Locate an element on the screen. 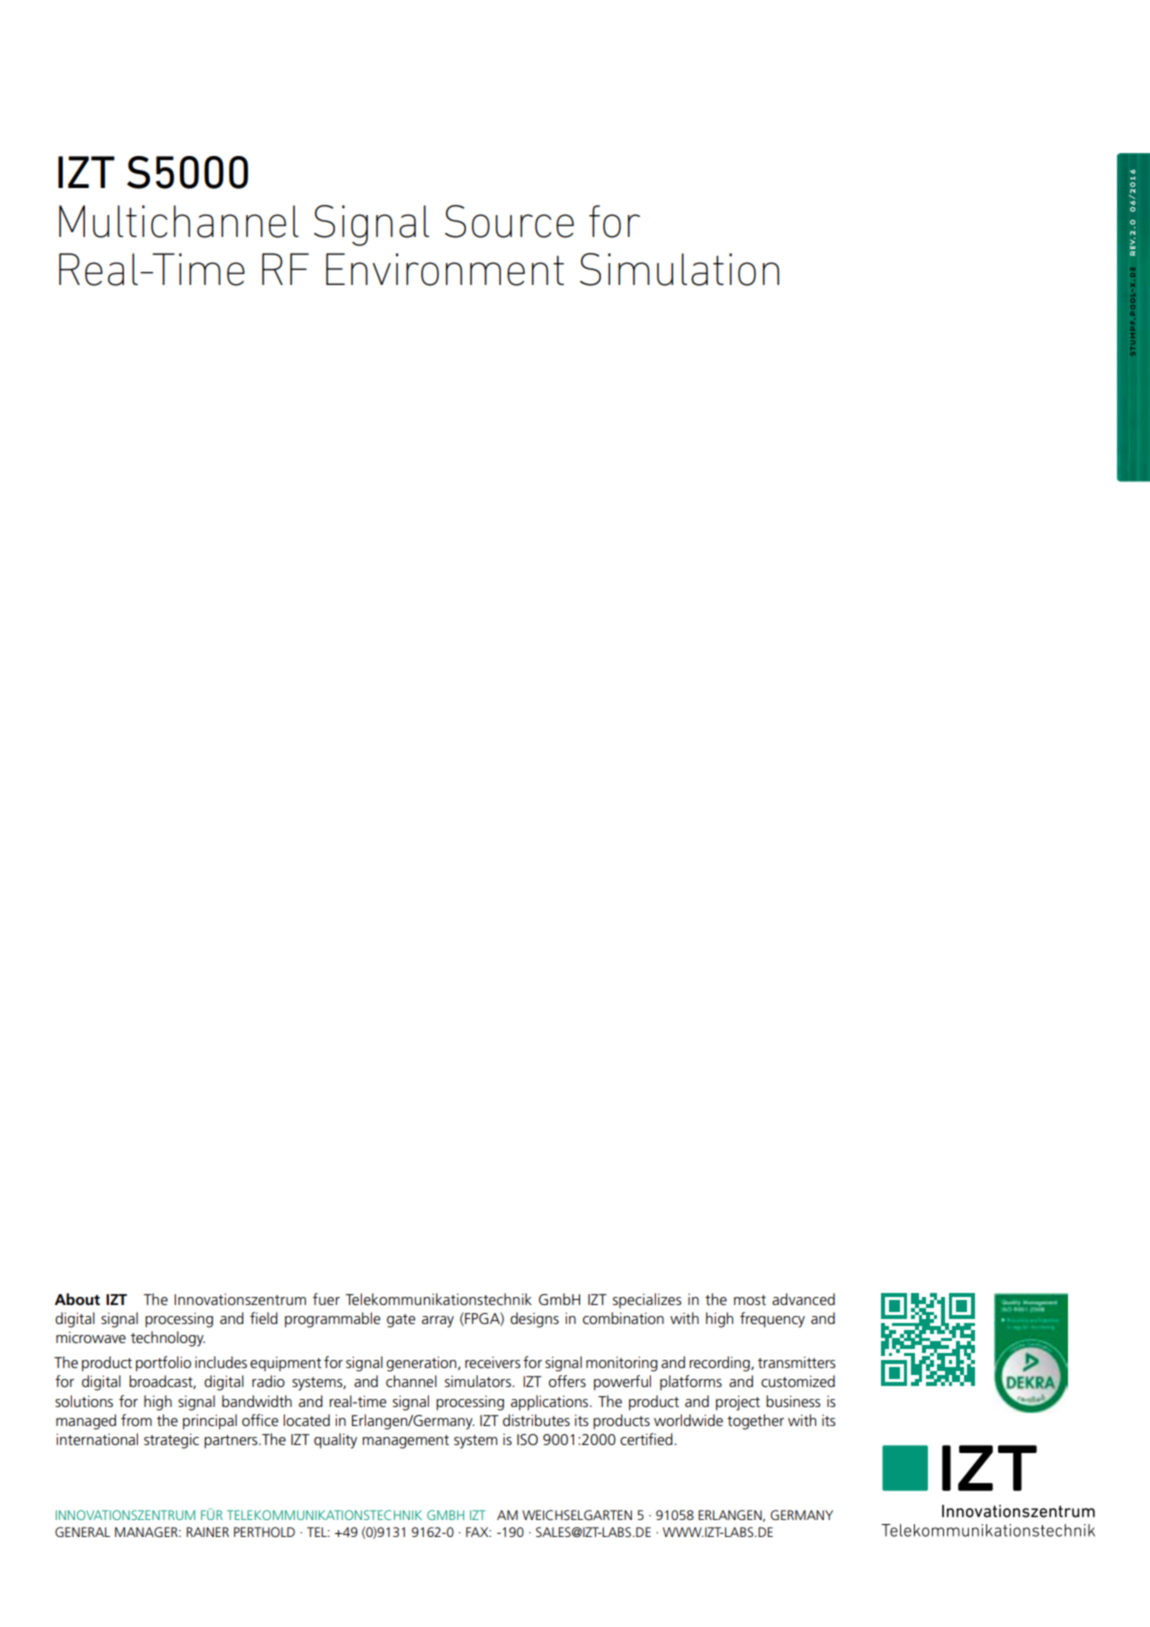  simulators is located at coordinates (479, 1381).
